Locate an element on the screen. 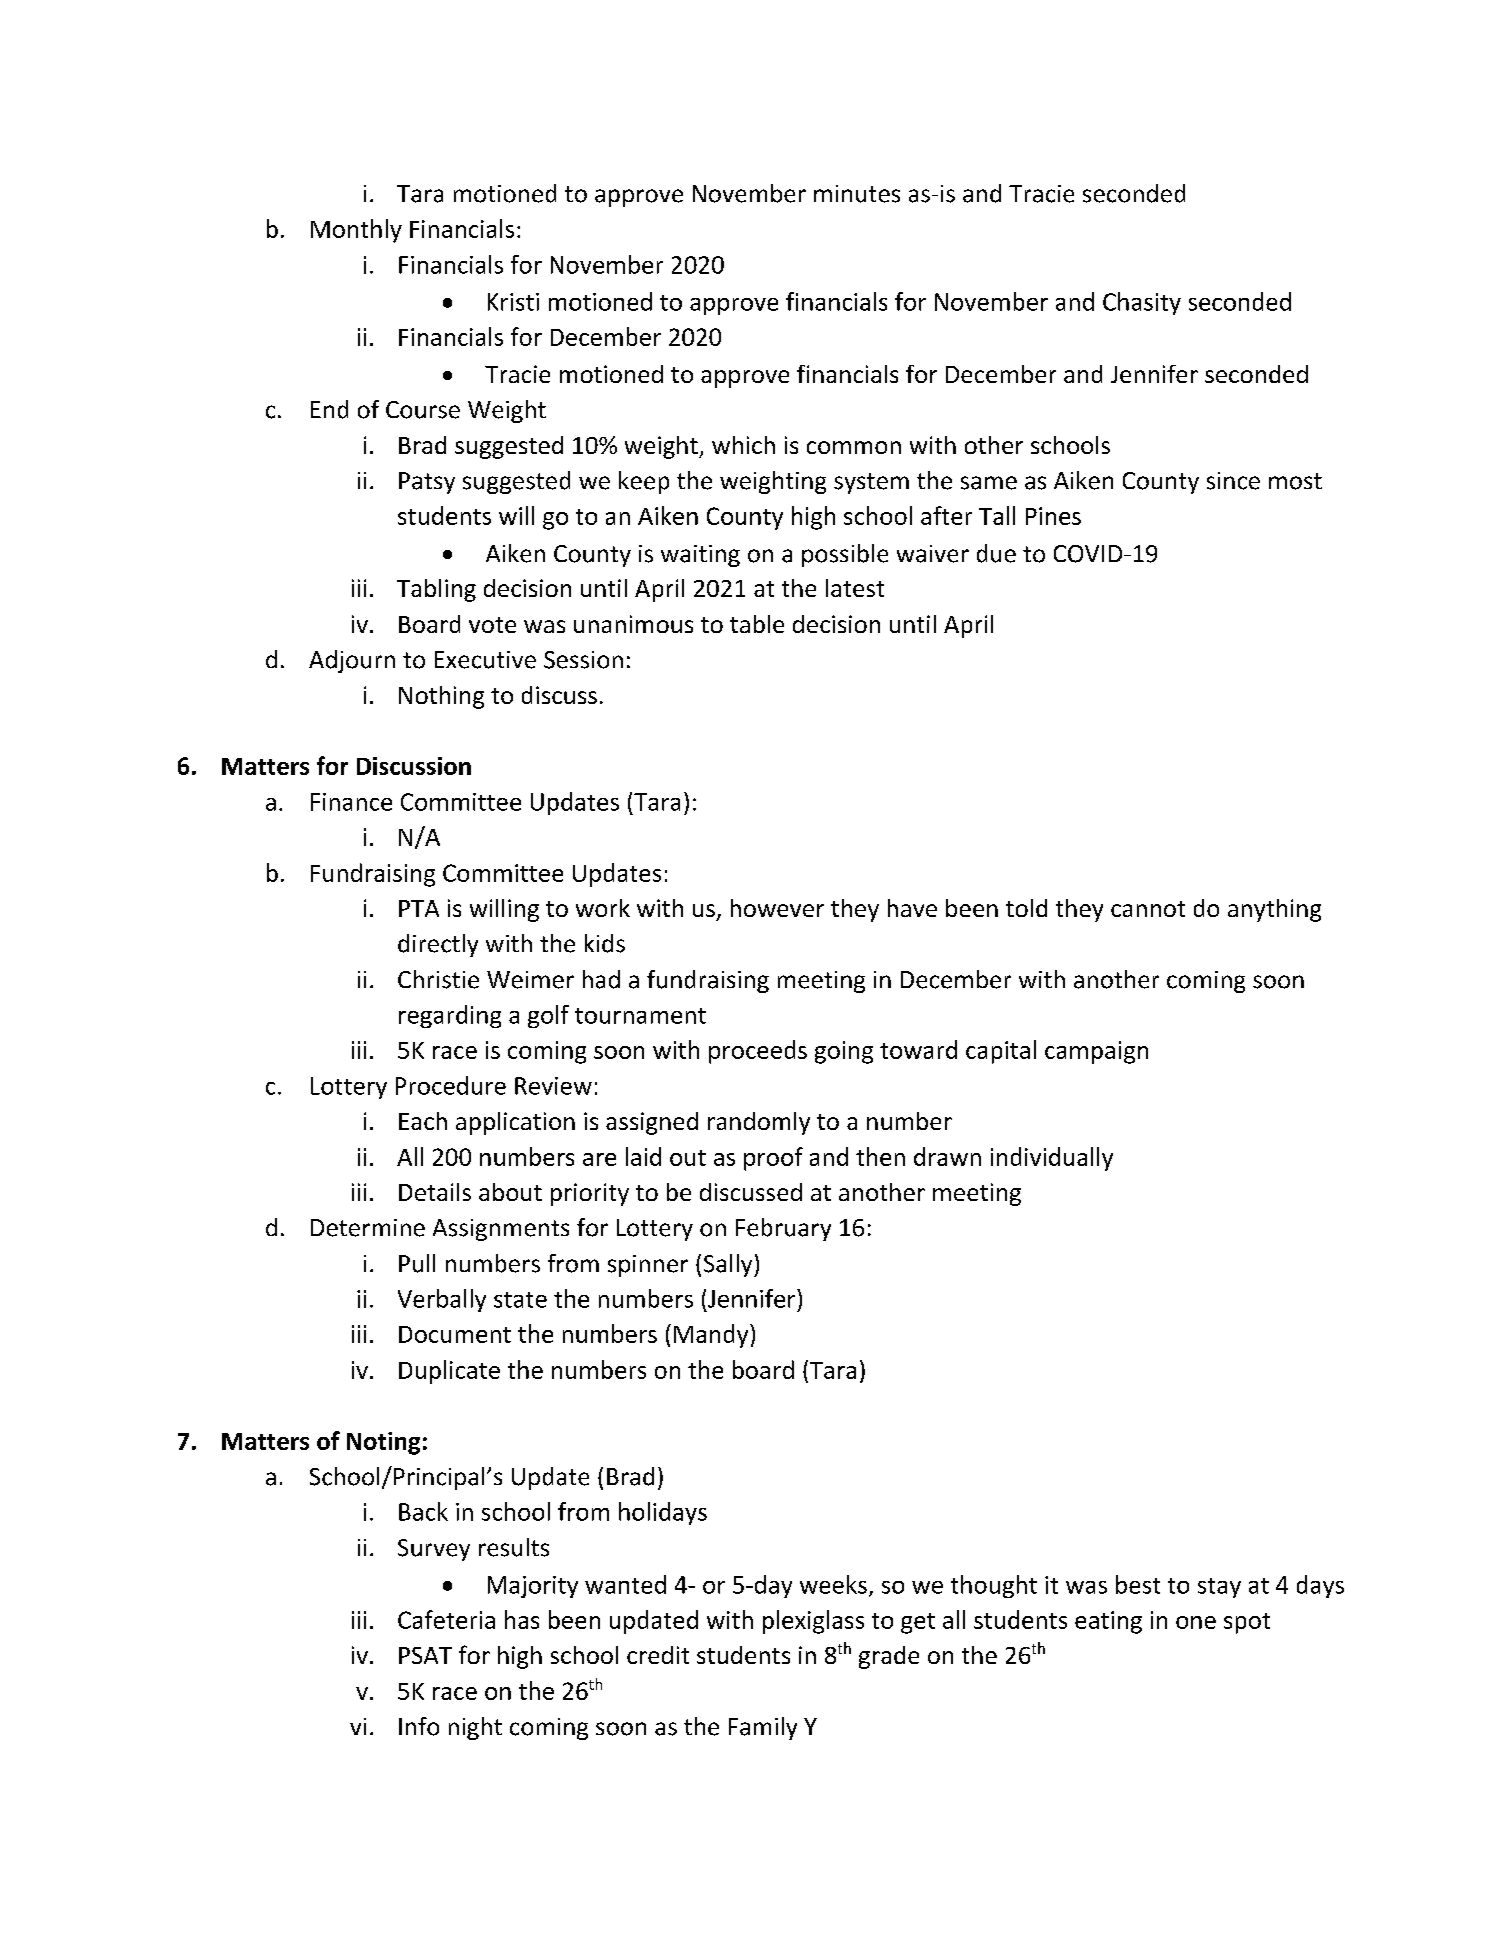  cannot is located at coordinates (1148, 909).
